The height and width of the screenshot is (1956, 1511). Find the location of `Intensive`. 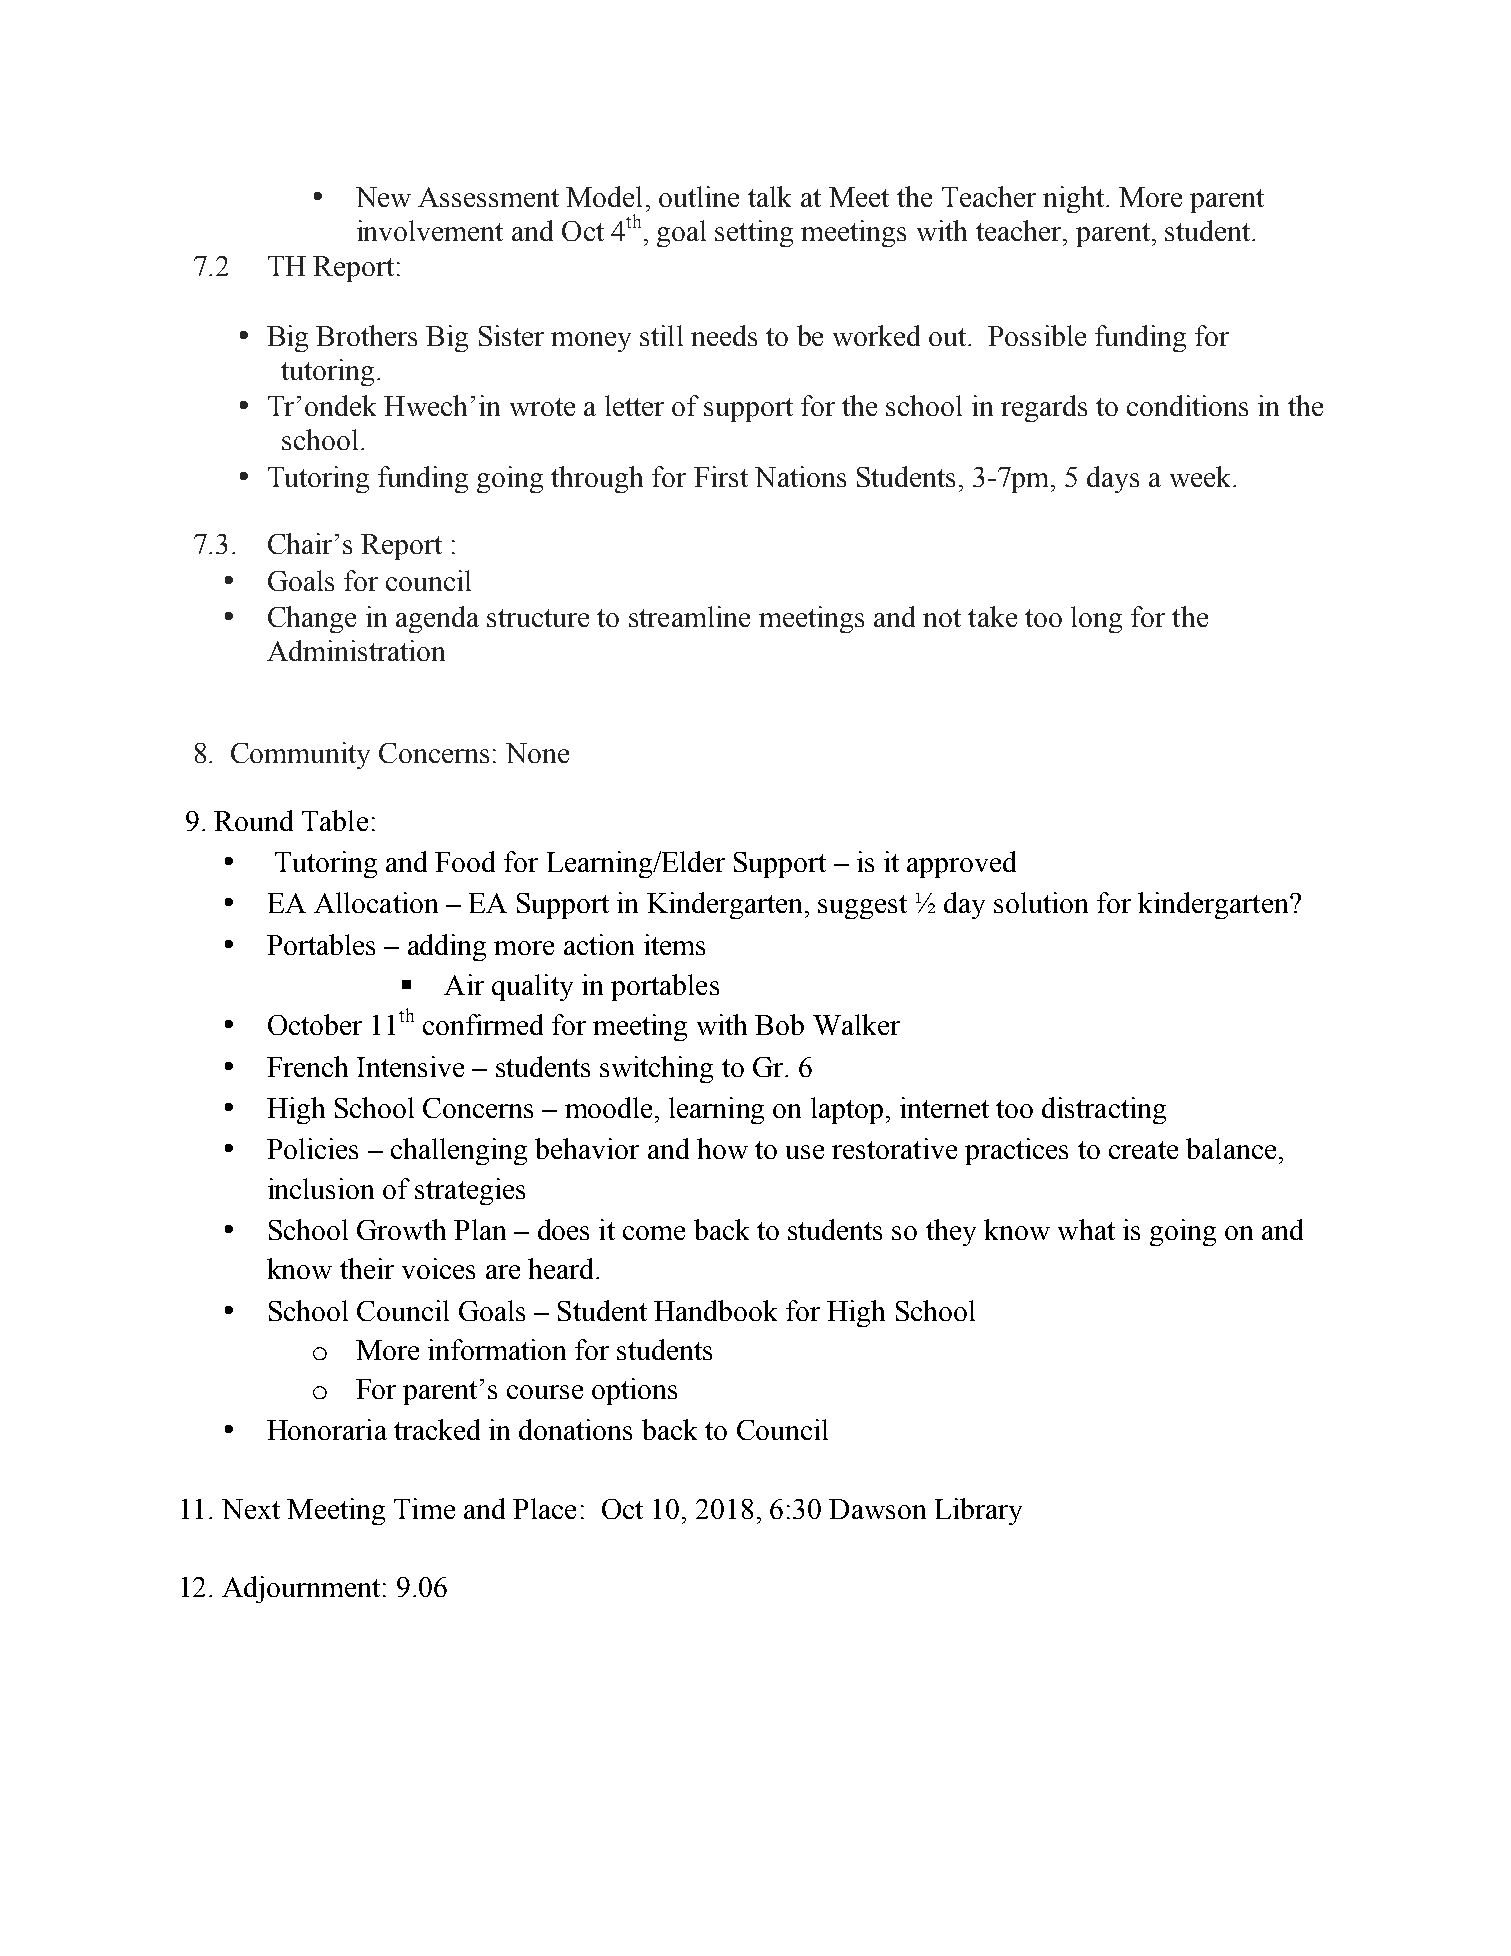

Intensive is located at coordinates (410, 1066).
